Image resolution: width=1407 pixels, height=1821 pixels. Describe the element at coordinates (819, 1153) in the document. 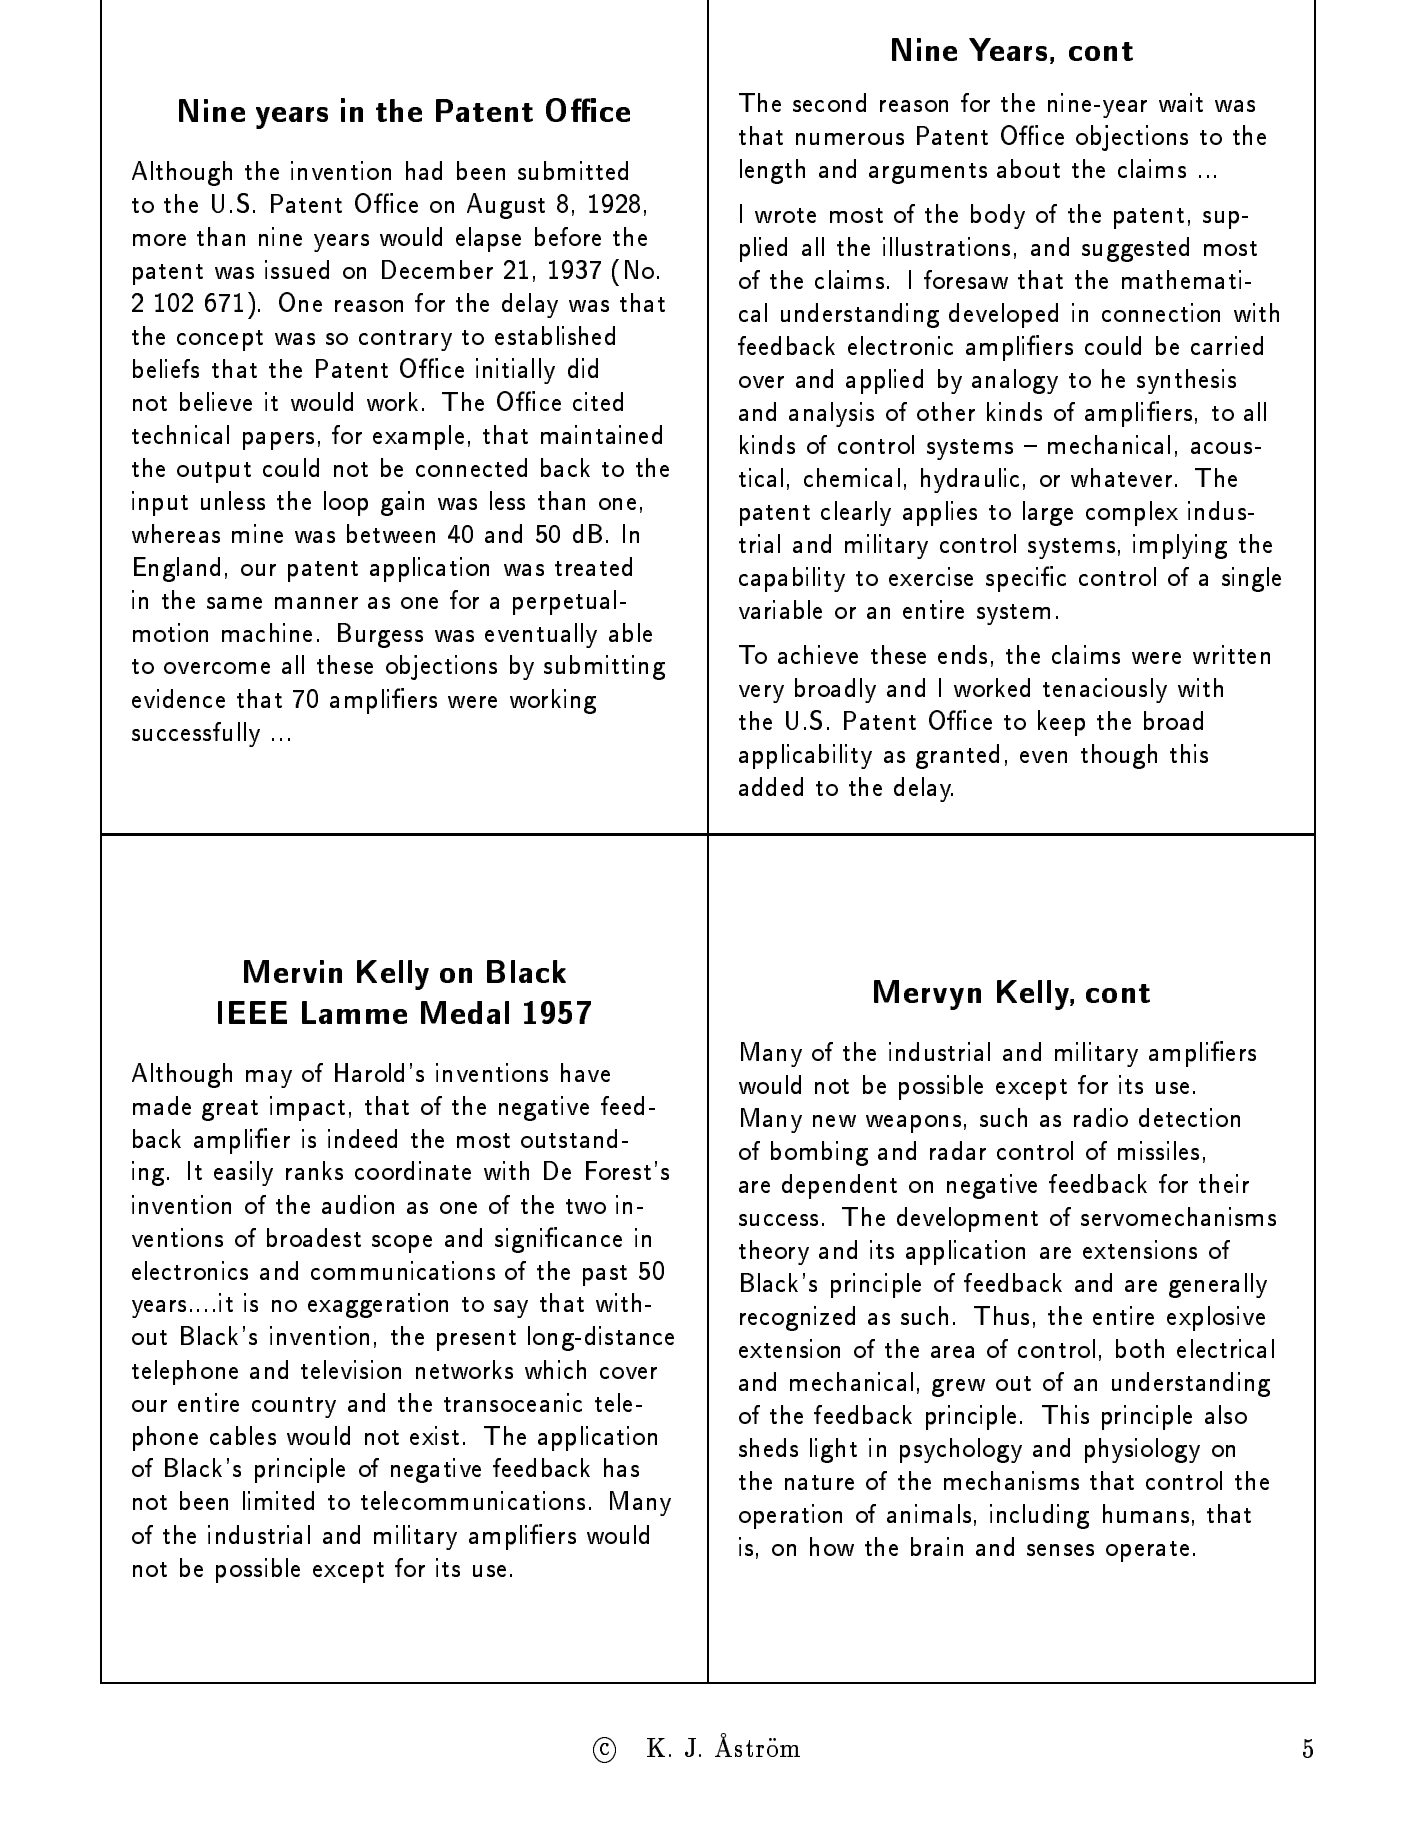

I see `bombing` at that location.
